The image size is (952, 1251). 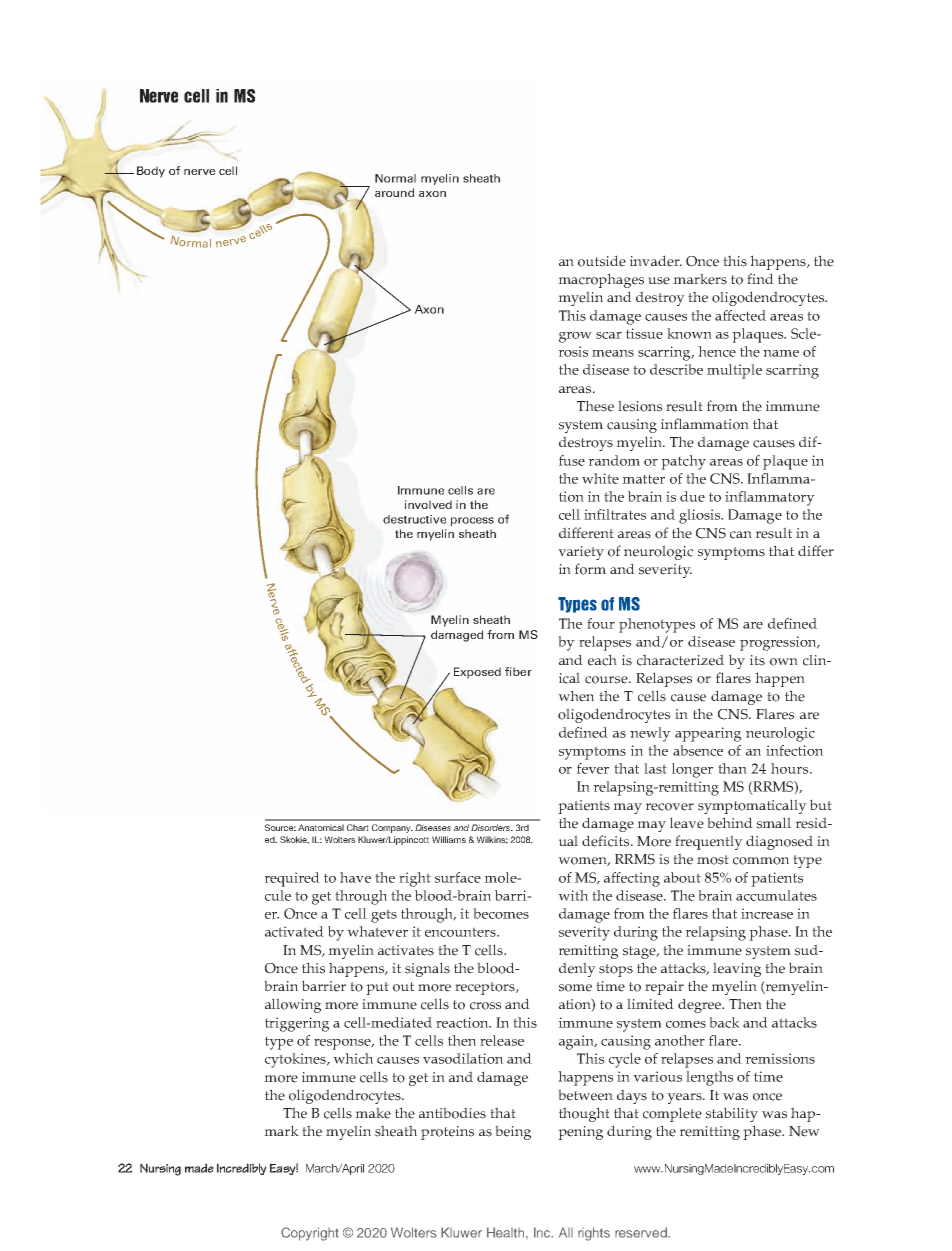 What do you see at coordinates (373, 1113) in the image?
I see `make` at bounding box center [373, 1113].
